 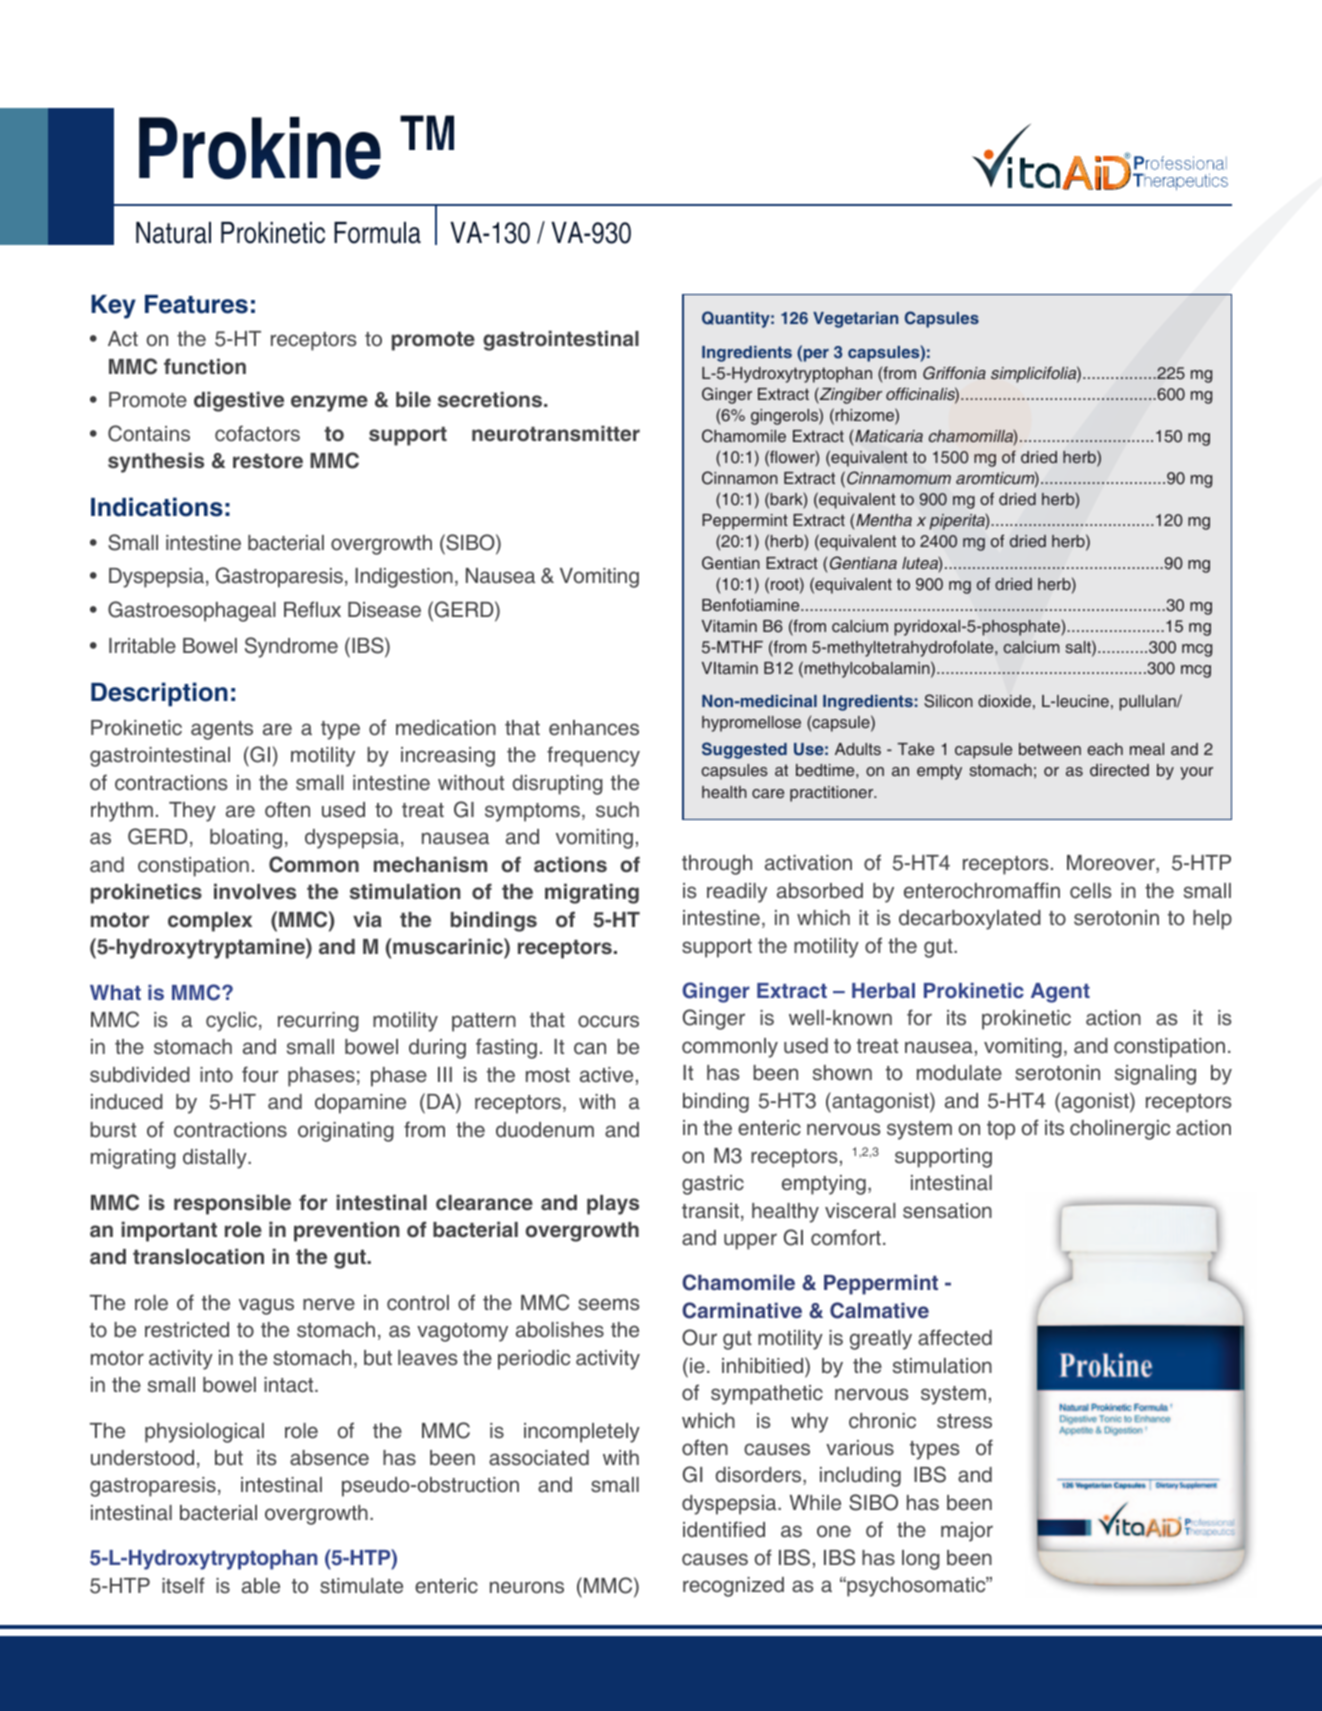 What do you see at coordinates (1090, 891) in the screenshot?
I see `cells` at bounding box center [1090, 891].
